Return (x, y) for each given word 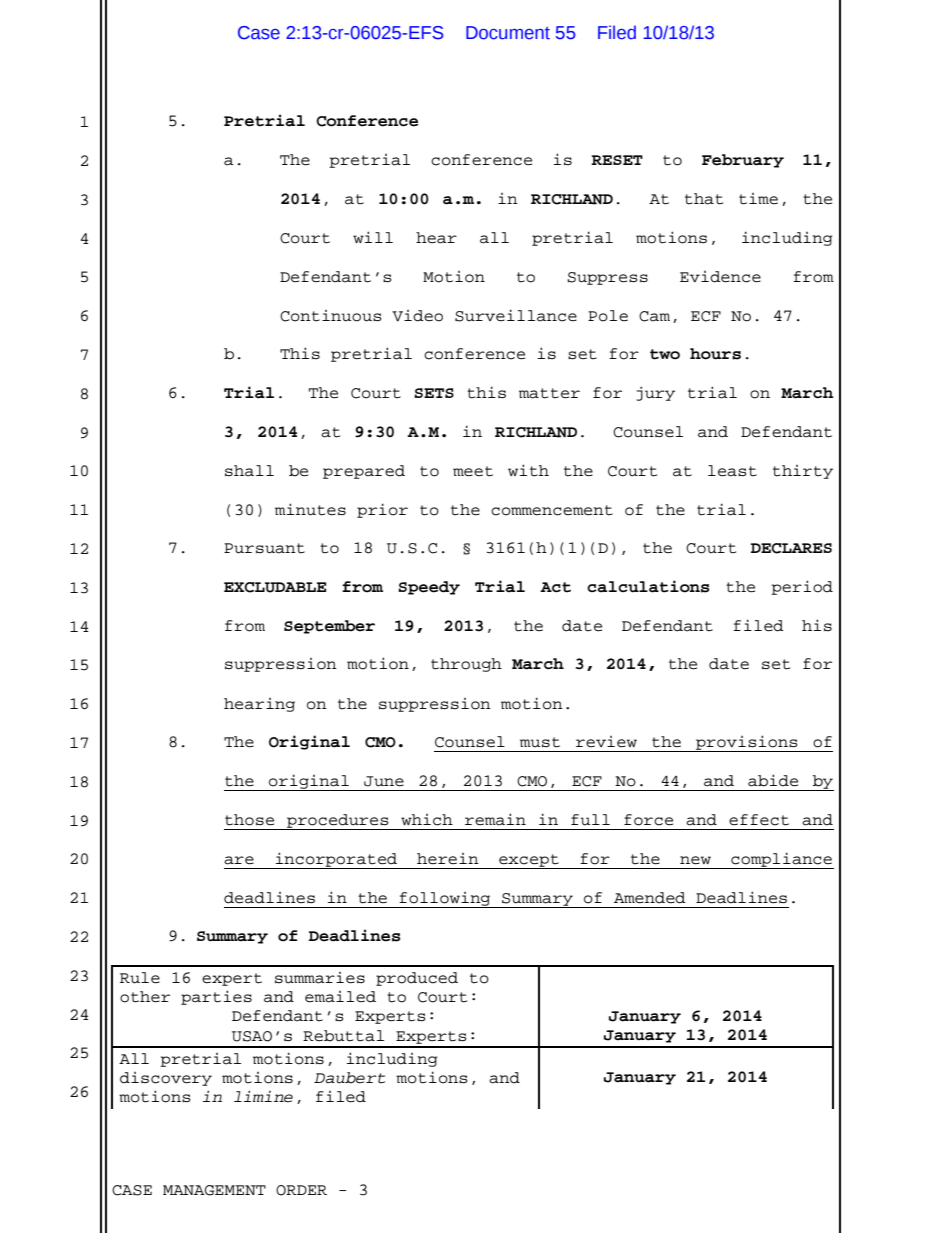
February (743, 161)
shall (249, 471)
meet (473, 471)
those (249, 820)
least (732, 471)
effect (759, 820)
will (373, 237)
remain (495, 819)
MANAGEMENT (214, 1190)
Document (508, 33)
